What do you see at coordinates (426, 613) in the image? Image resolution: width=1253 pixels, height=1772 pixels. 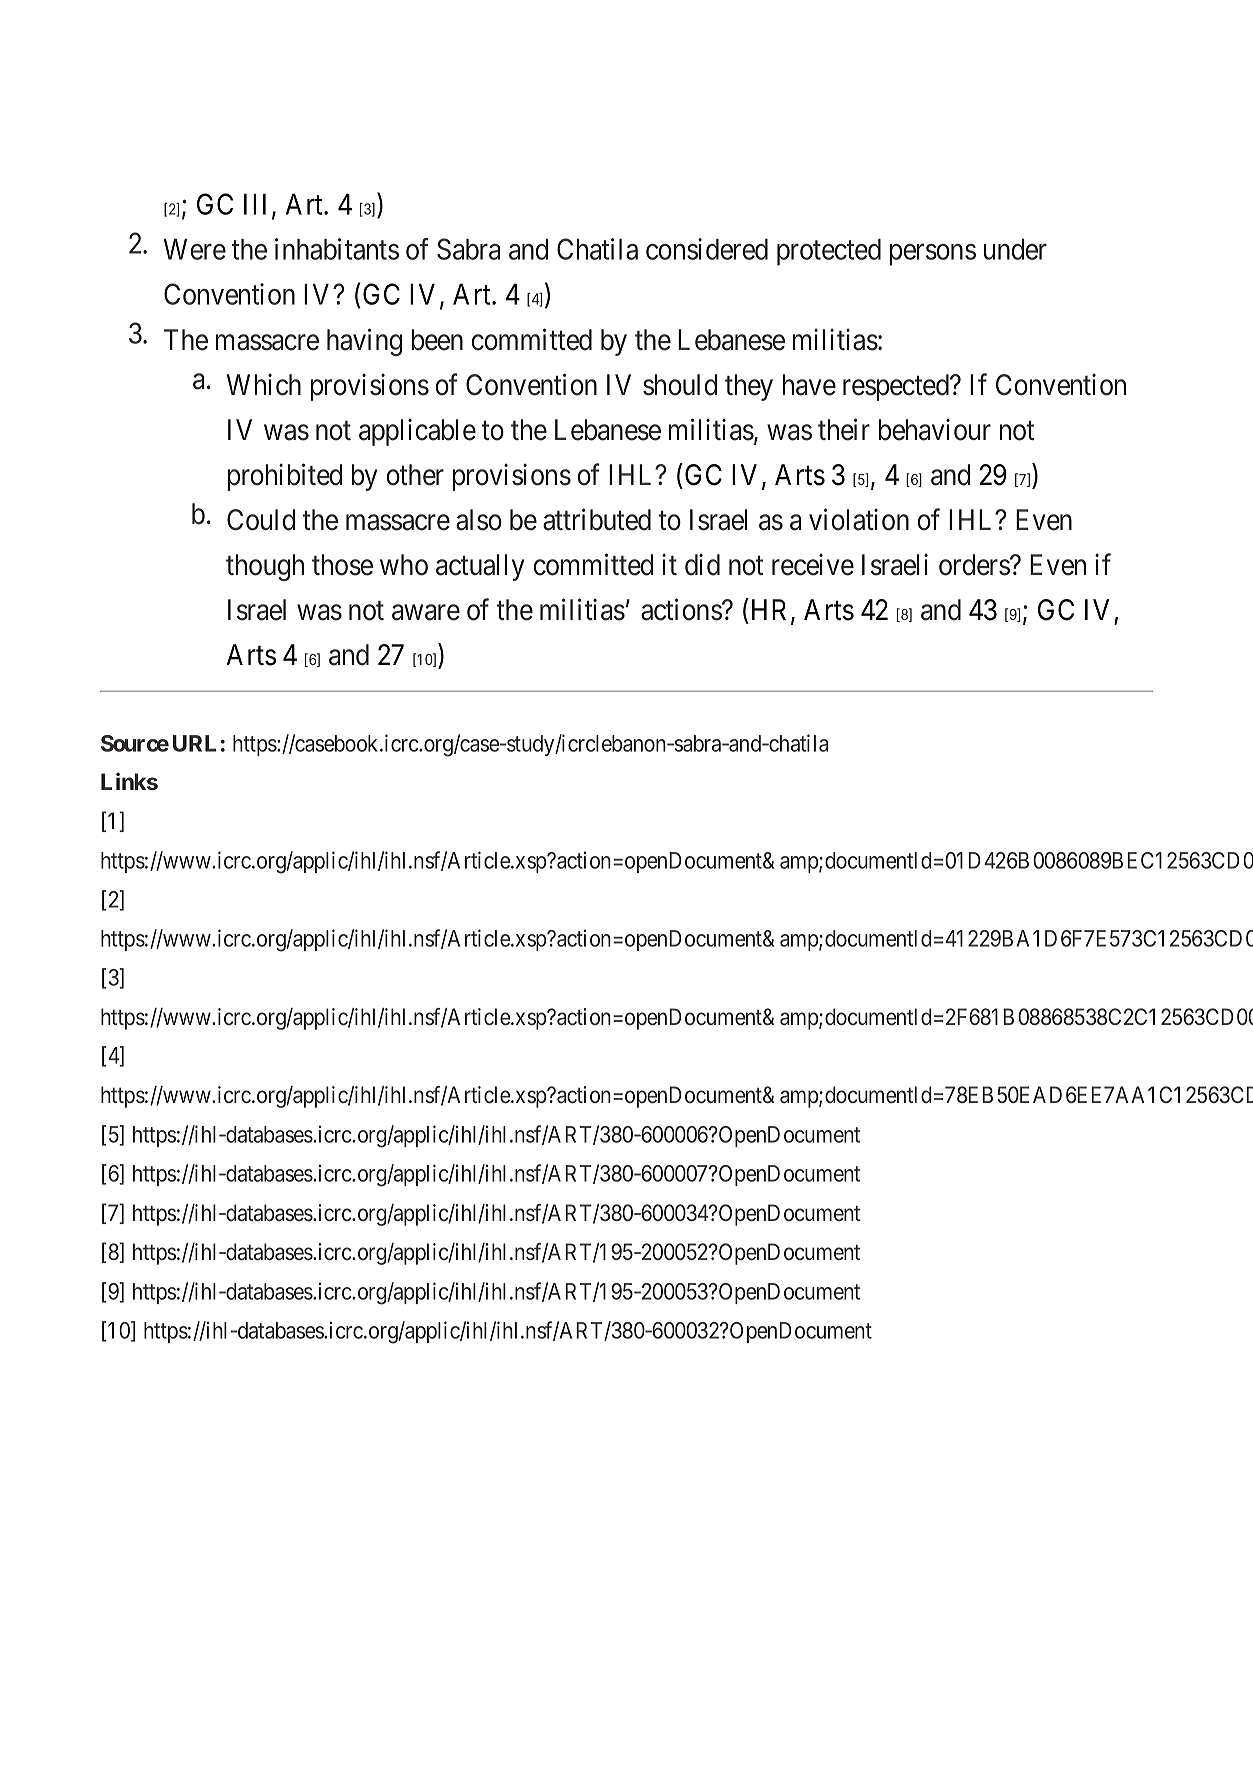 I see `aware` at bounding box center [426, 613].
